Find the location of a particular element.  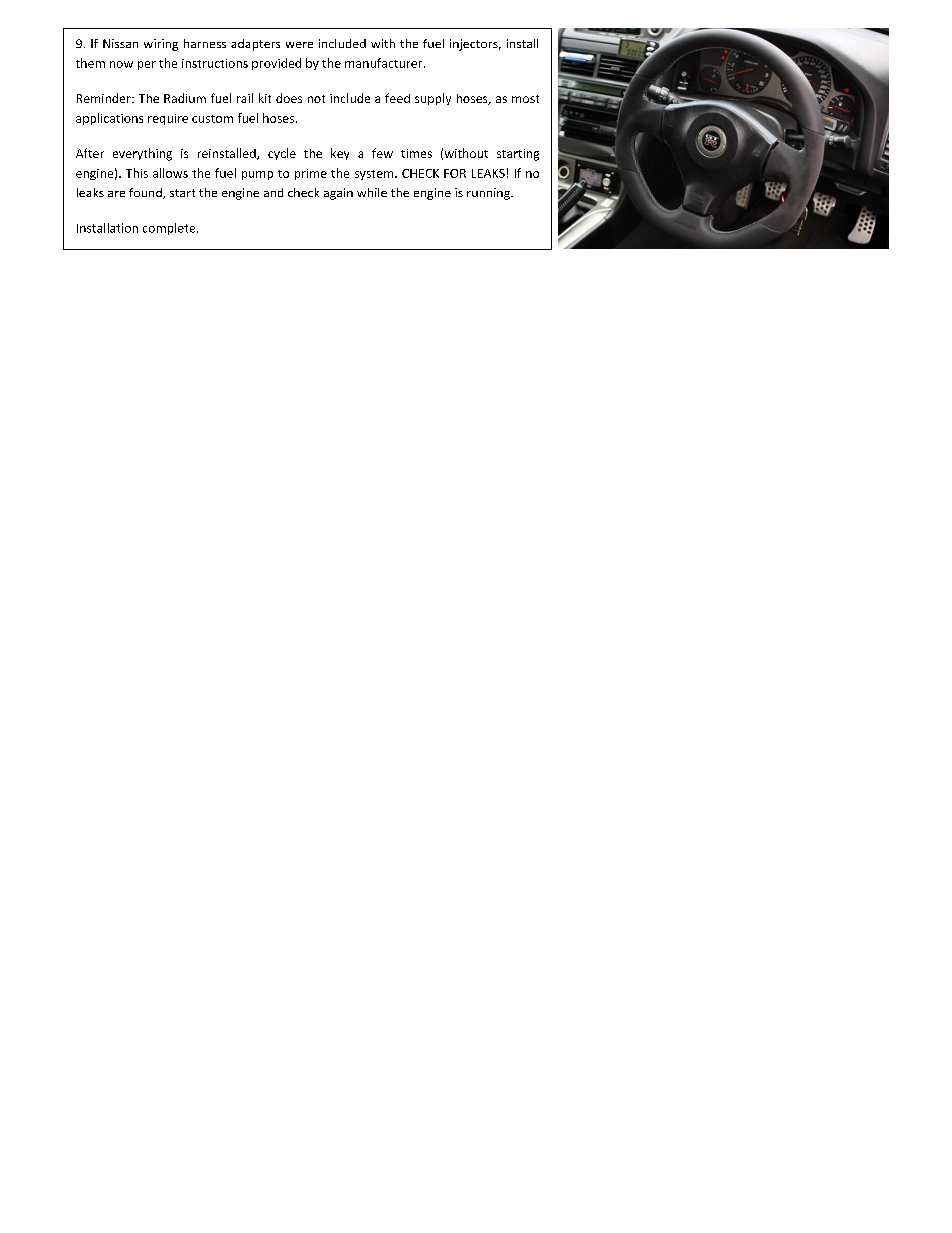

times is located at coordinates (416, 153).
